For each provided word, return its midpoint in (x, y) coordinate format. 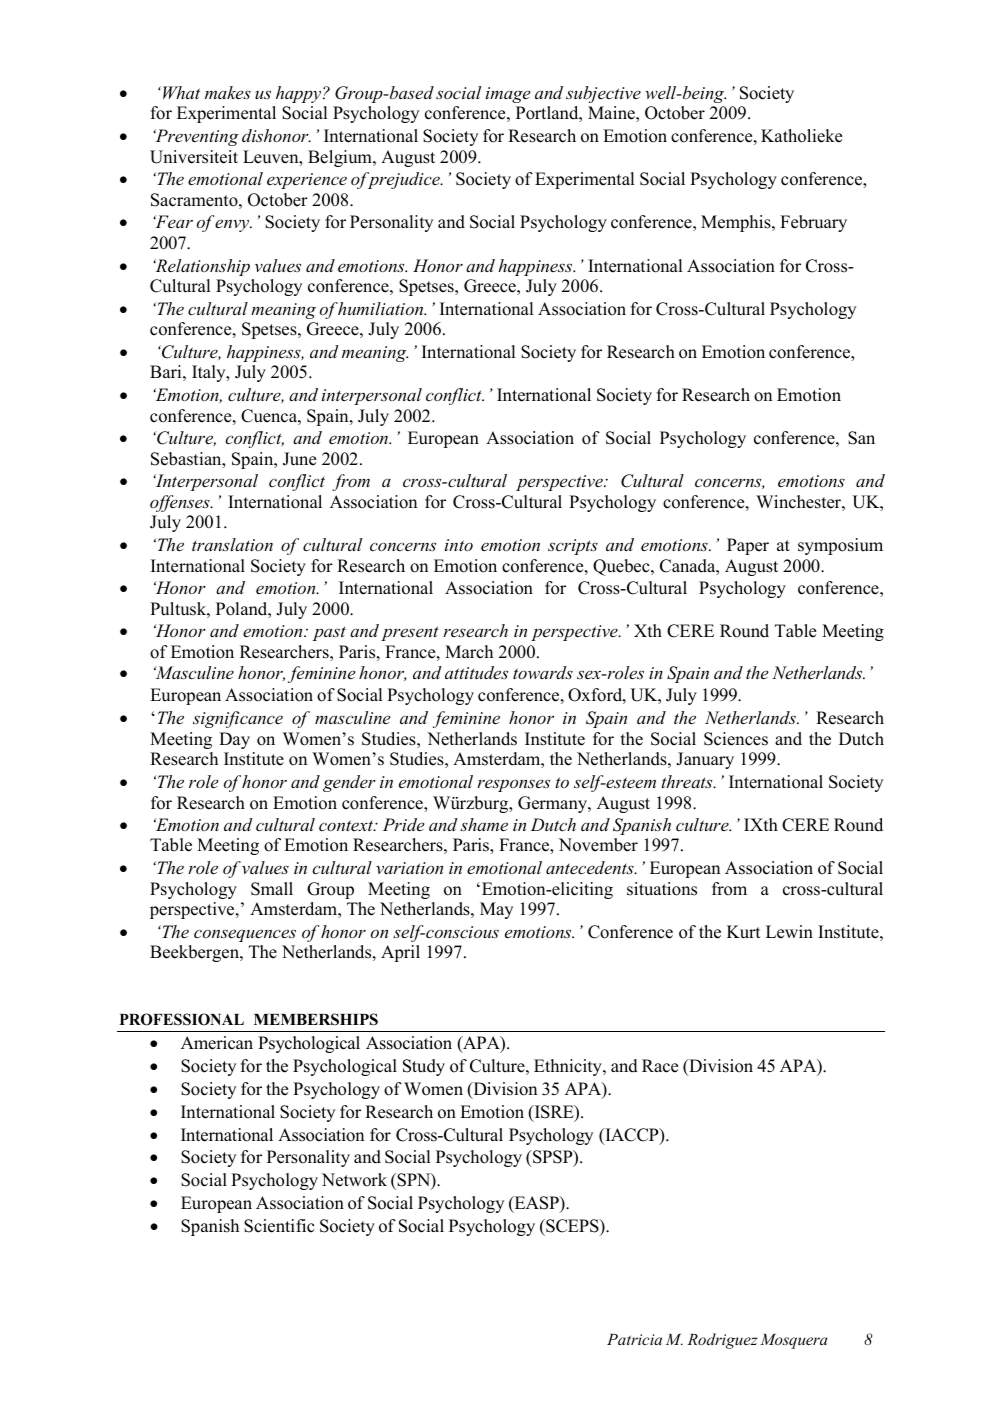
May (496, 910)
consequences (245, 935)
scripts (573, 547)
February (813, 223)
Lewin (789, 932)
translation (232, 544)
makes (228, 92)
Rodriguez (722, 1341)
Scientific (279, 1226)
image (508, 95)
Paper (748, 546)
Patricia (634, 1339)
